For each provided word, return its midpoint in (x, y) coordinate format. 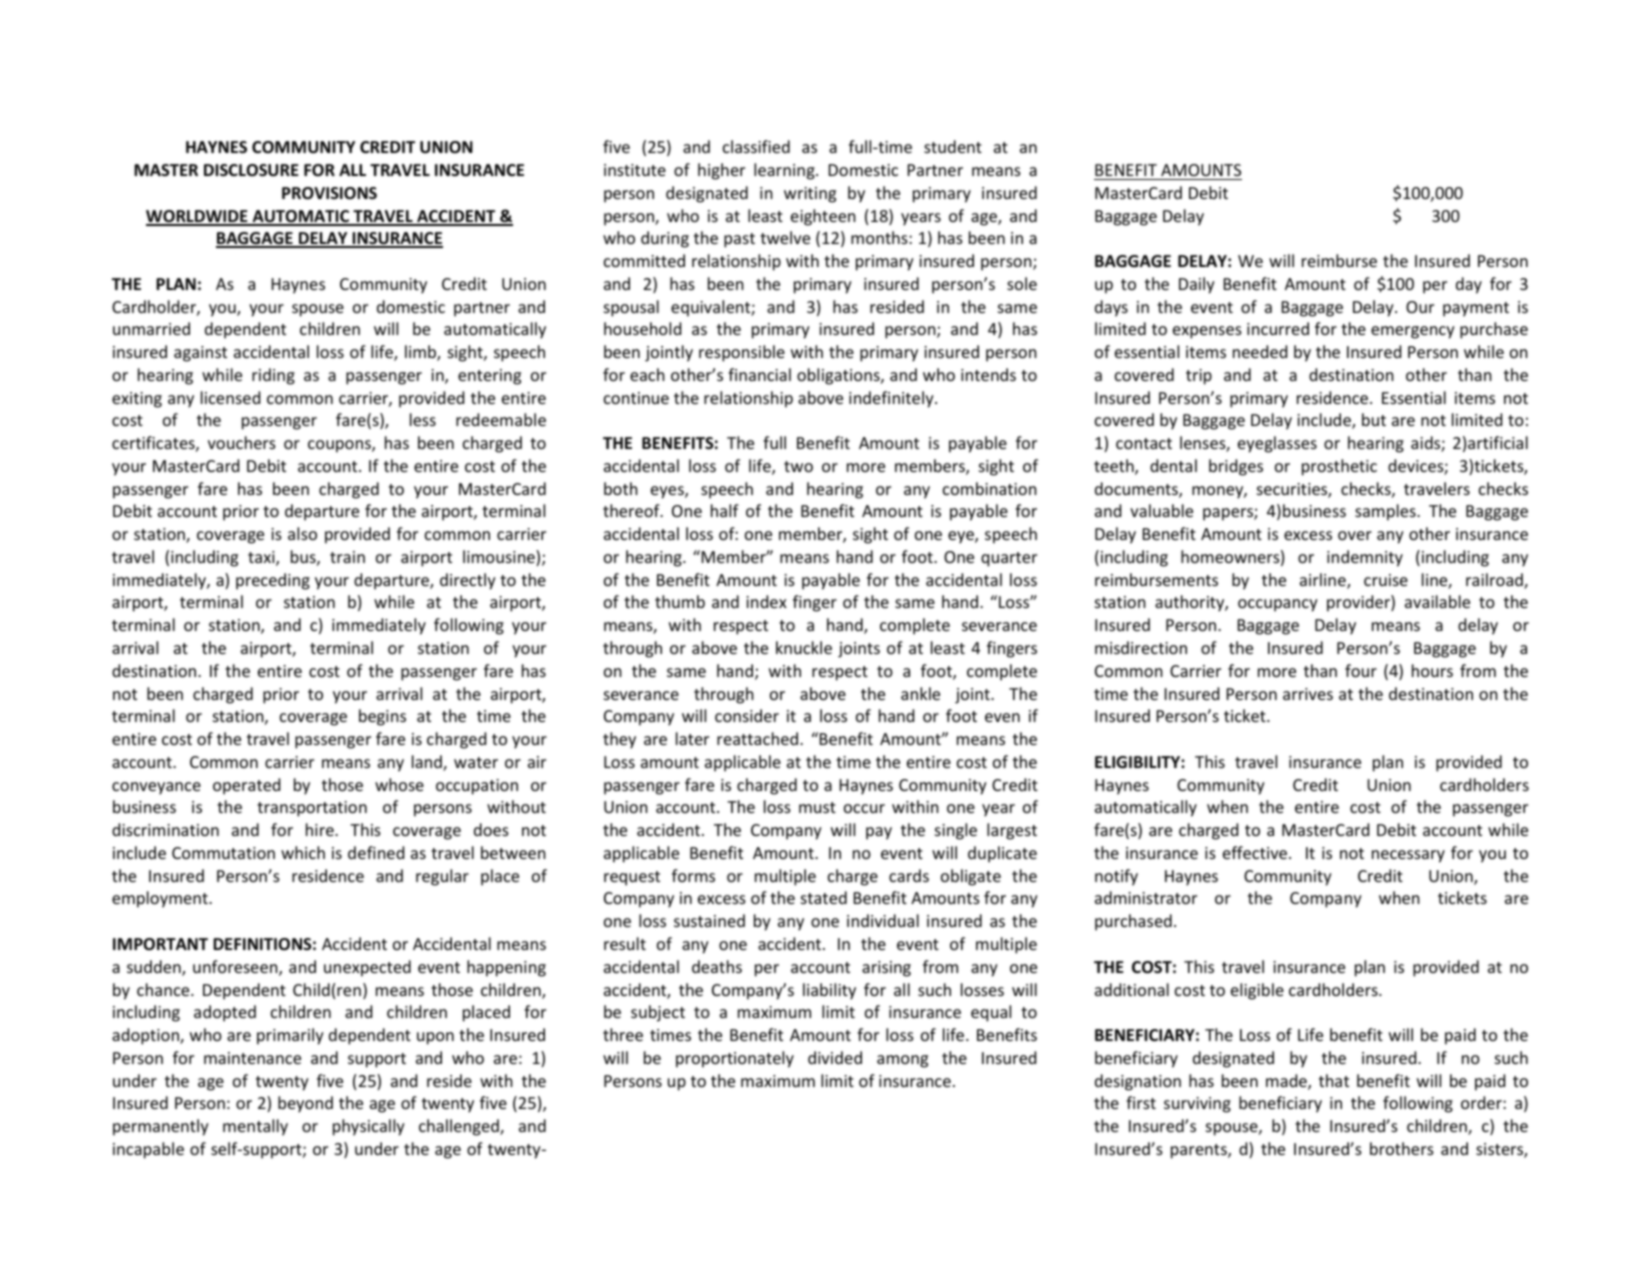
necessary (1408, 856)
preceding (273, 581)
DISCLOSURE (251, 170)
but (1374, 419)
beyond (305, 1104)
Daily (1197, 285)
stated (824, 897)
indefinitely (892, 399)
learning (785, 171)
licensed (230, 397)
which (303, 852)
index (766, 601)
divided (835, 1057)
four (1361, 670)
